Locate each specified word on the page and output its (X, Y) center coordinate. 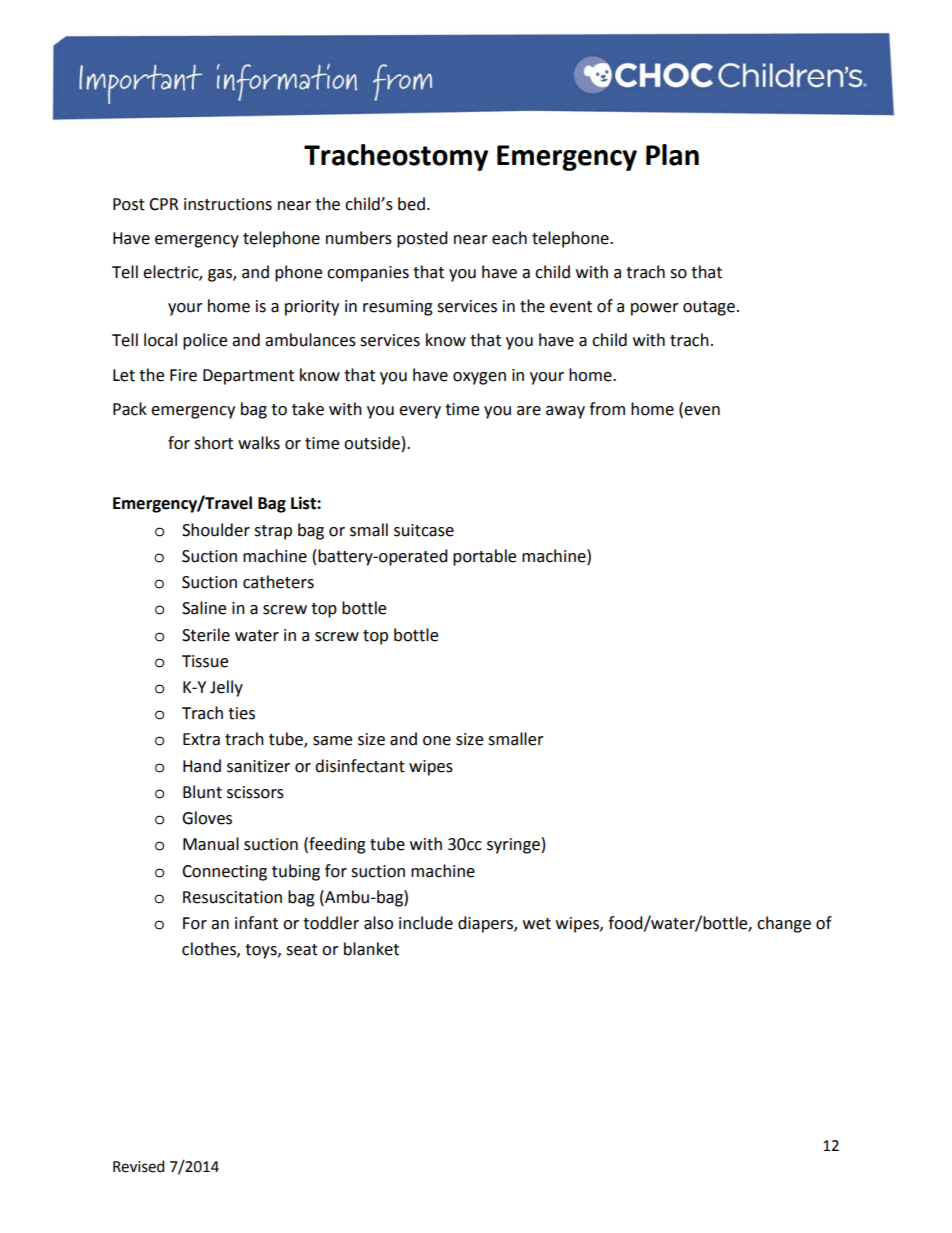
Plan (672, 155)
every (420, 412)
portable (484, 557)
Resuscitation (232, 897)
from (607, 409)
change (784, 924)
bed (411, 204)
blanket (371, 949)
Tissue (205, 661)
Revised (138, 1166)
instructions (228, 204)
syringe (513, 846)
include (426, 923)
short (213, 443)
